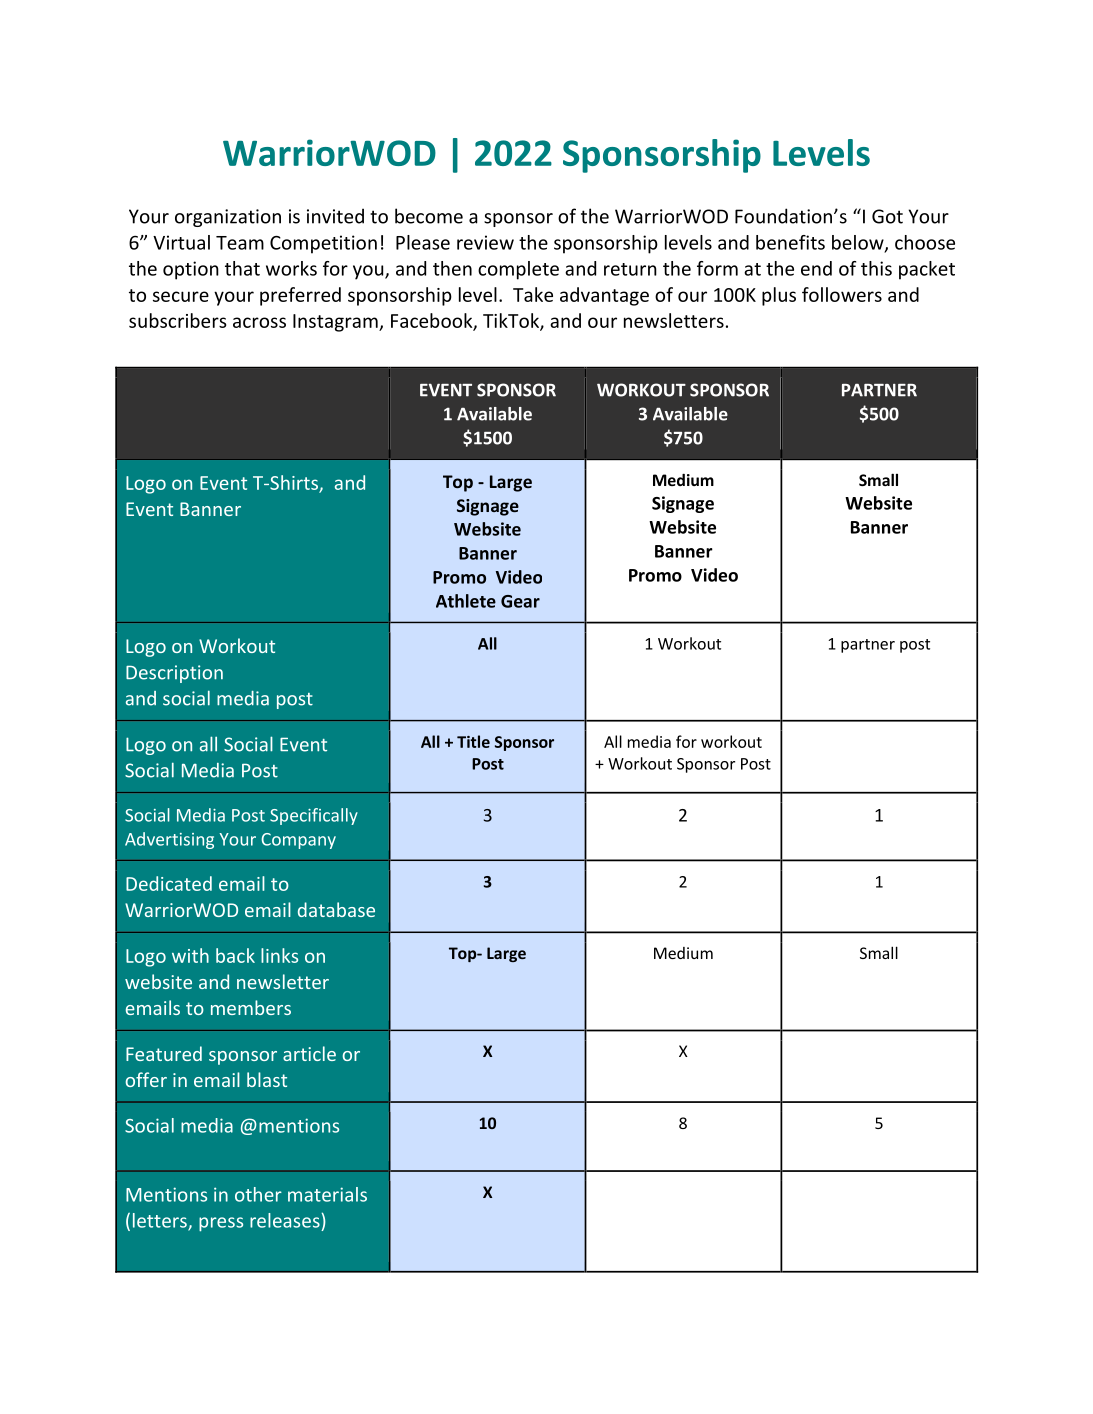 The image size is (1093, 1414). What do you see at coordinates (240, 243) in the screenshot?
I see `Team` at bounding box center [240, 243].
